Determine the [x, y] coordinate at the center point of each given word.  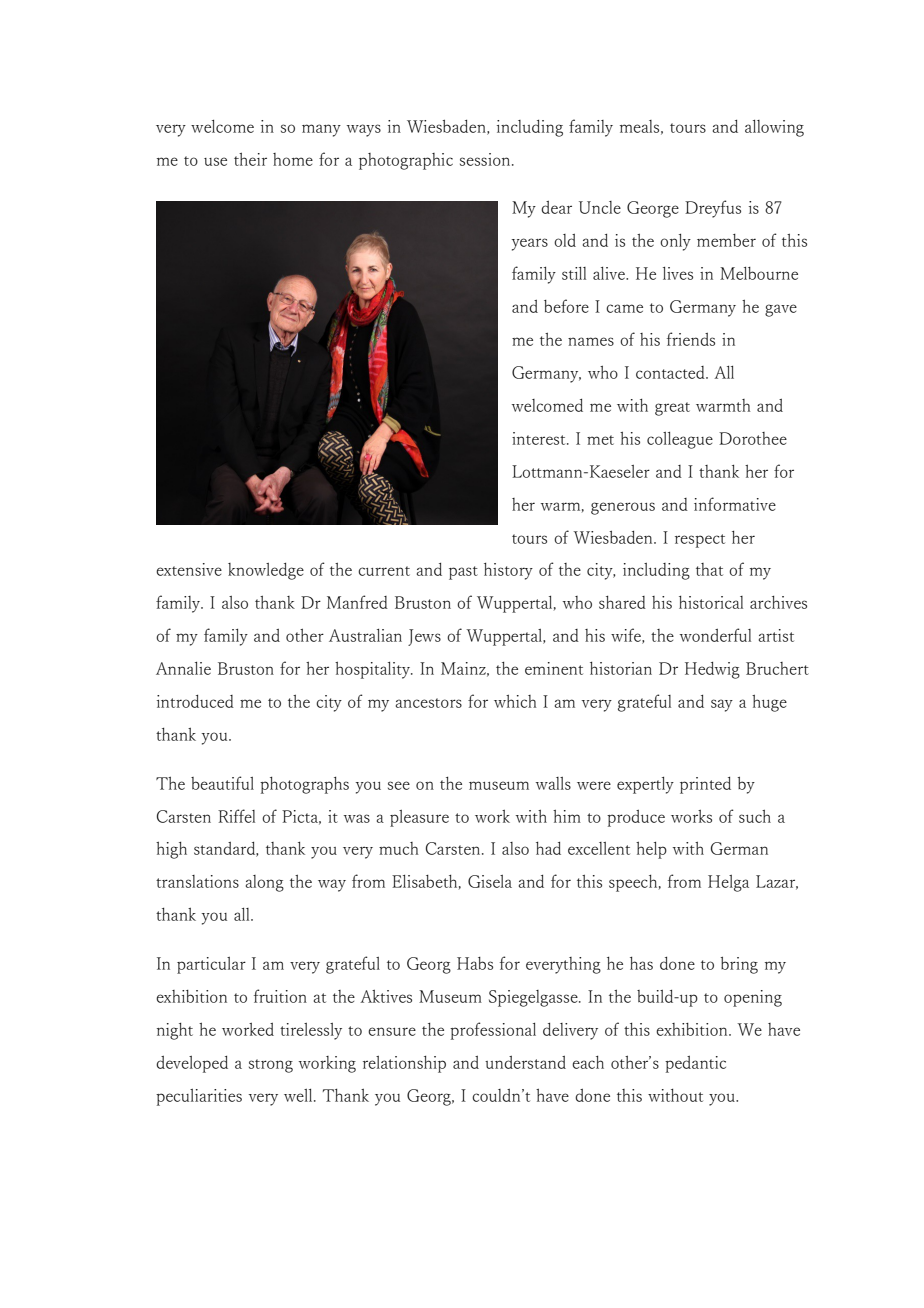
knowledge [266, 571]
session [486, 159]
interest [540, 438]
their [250, 159]
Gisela [490, 881]
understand [525, 1062]
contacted [671, 372]
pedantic [695, 1064]
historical [711, 602]
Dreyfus [713, 209]
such [755, 816]
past [463, 573]
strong [271, 1066]
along [265, 883]
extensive [189, 569]
